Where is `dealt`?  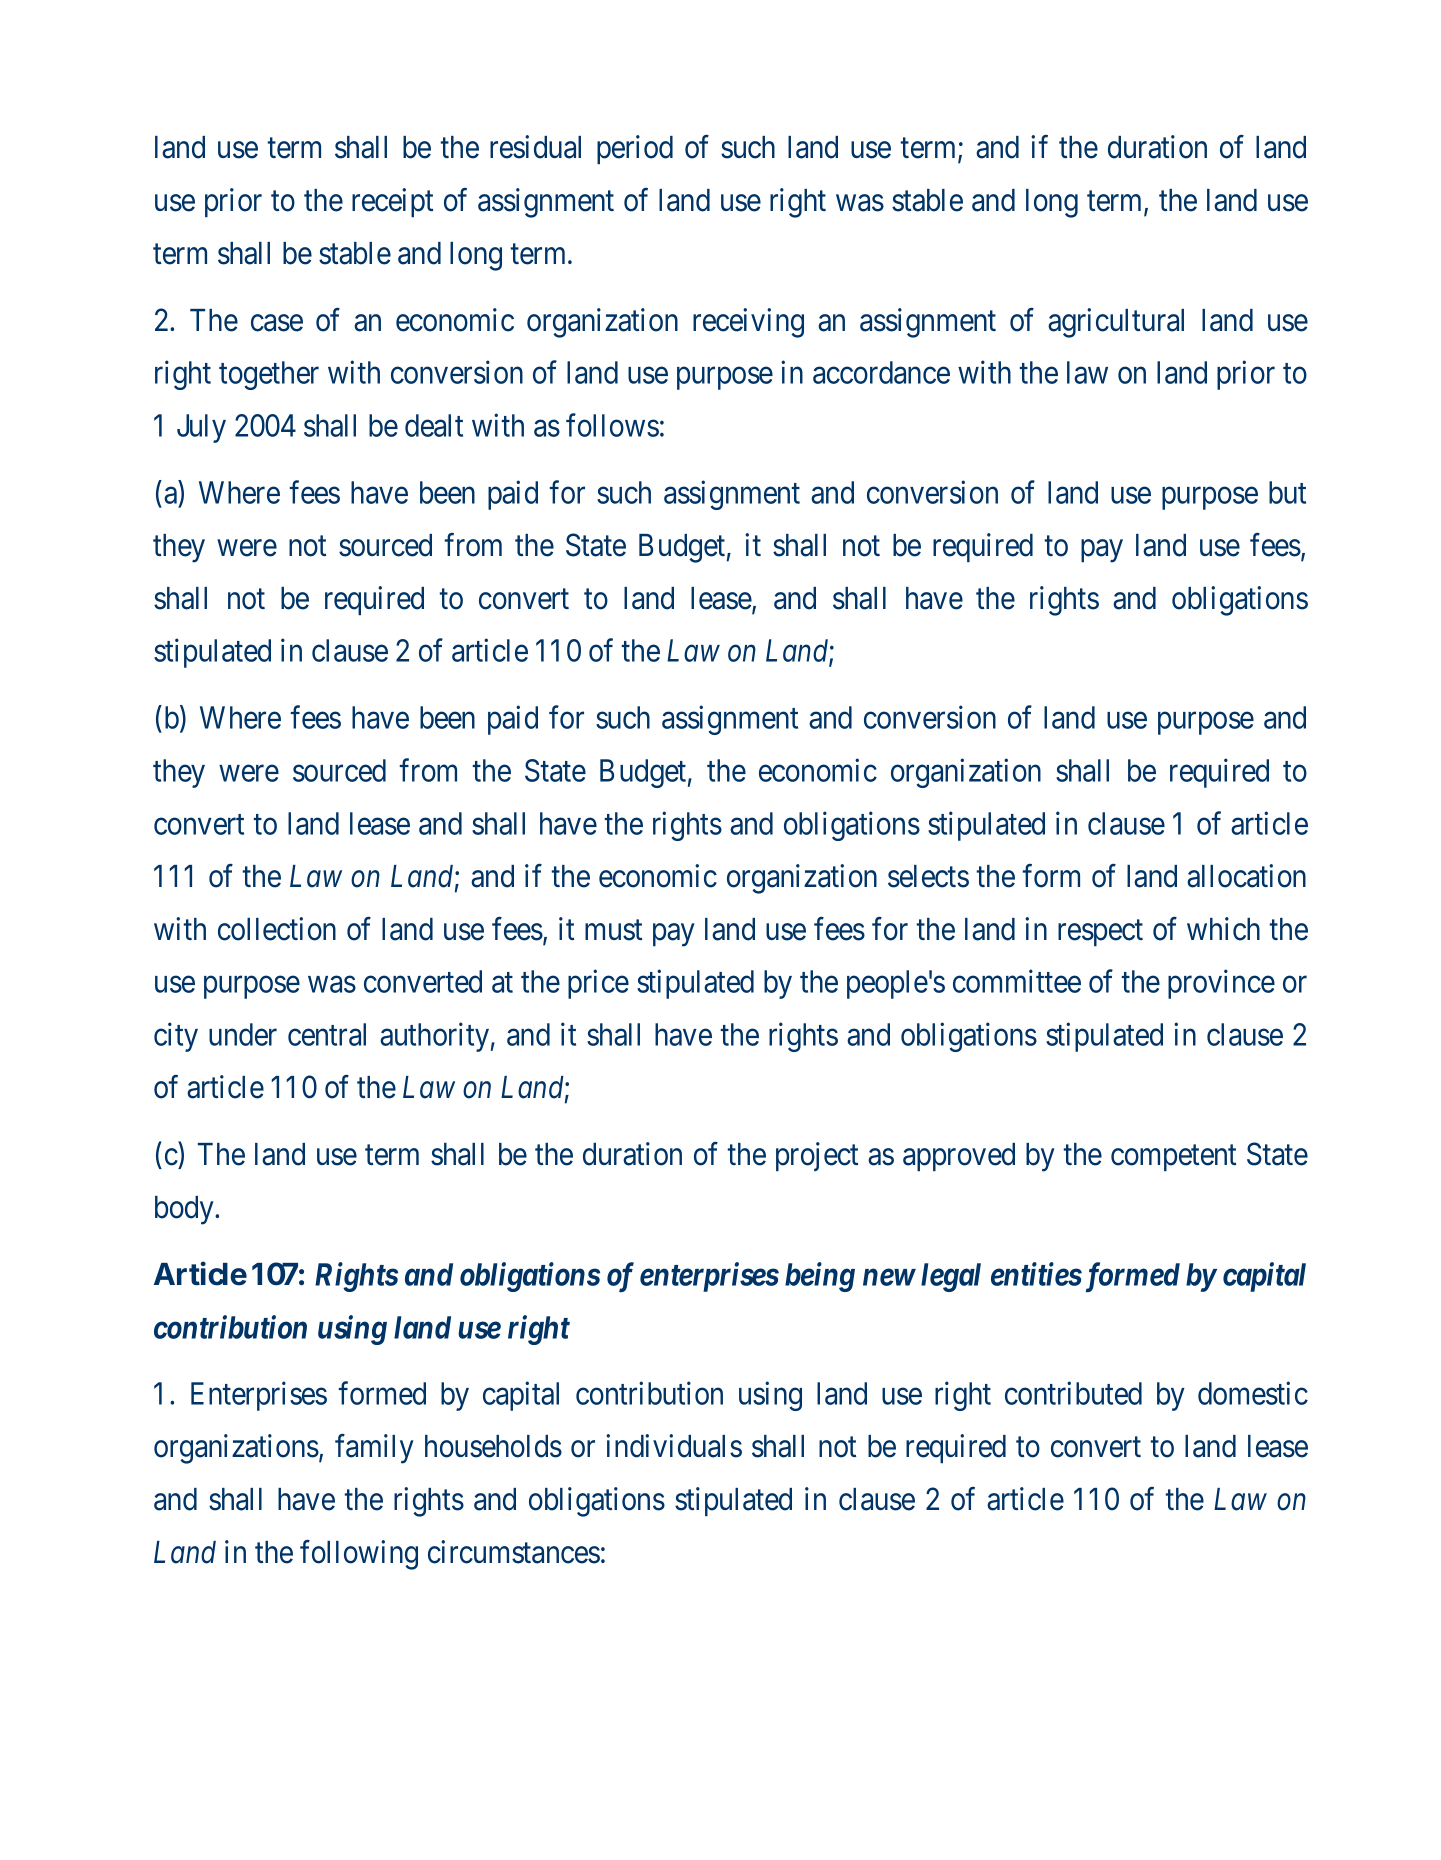
dealt is located at coordinates (434, 425).
